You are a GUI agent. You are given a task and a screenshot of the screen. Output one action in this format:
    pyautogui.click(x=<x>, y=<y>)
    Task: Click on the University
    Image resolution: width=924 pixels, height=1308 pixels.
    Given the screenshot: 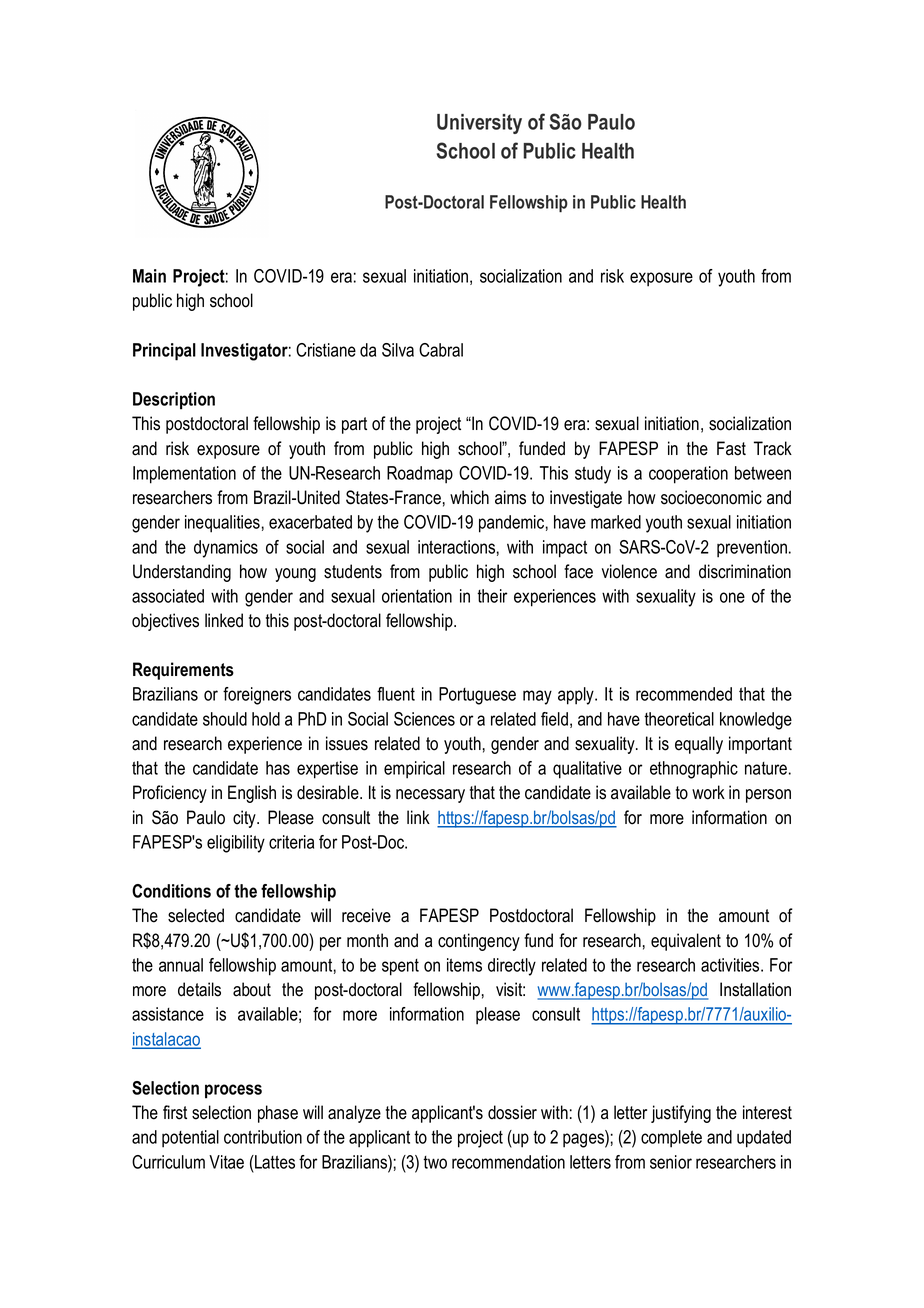 What is the action you would take?
    pyautogui.click(x=479, y=124)
